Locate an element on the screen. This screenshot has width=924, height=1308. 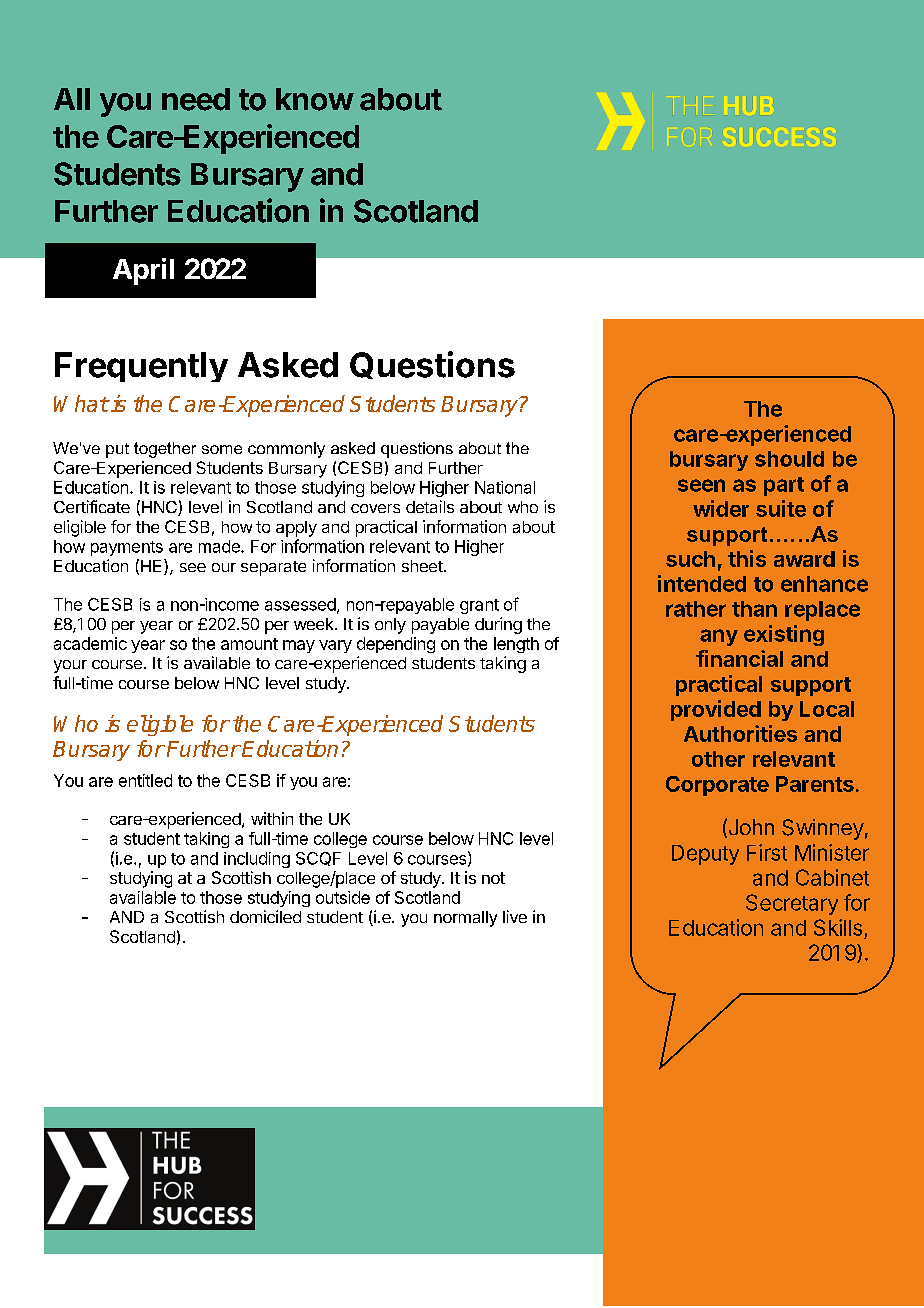
details is located at coordinates (430, 506).
